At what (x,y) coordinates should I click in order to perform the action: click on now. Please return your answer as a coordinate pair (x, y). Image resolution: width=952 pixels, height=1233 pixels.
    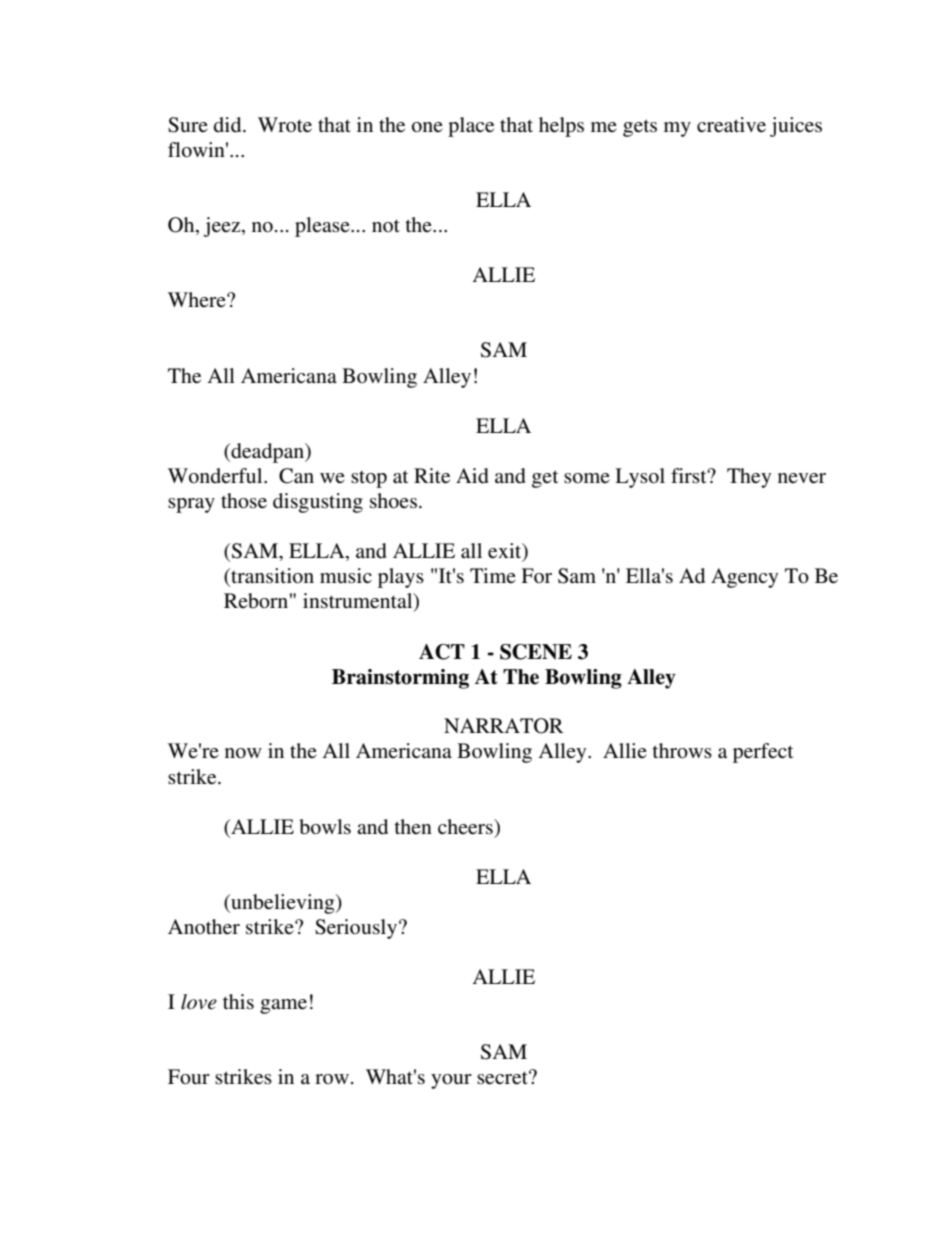
    Looking at the image, I should click on (243, 753).
